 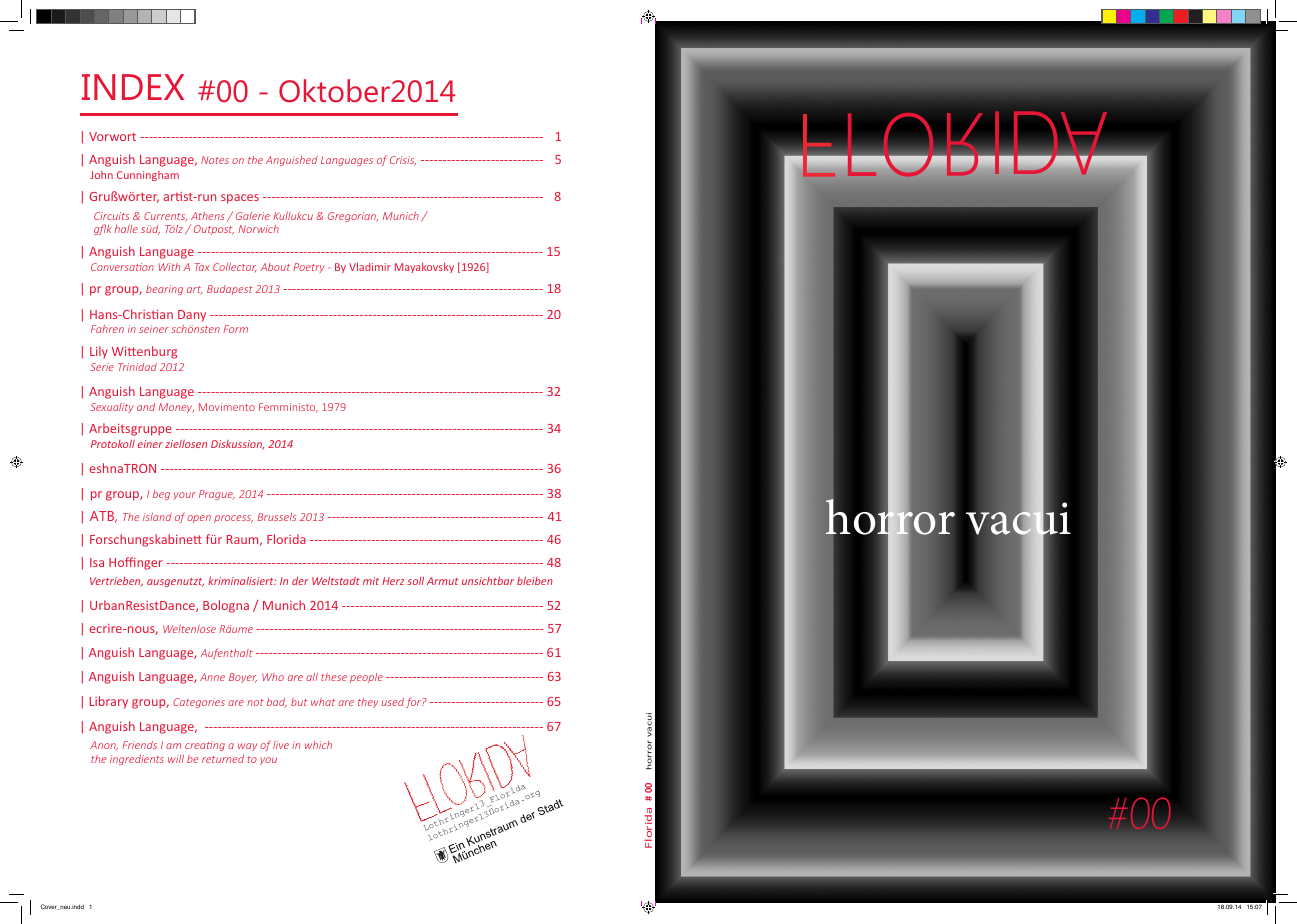 What do you see at coordinates (140, 745) in the screenshot?
I see `Friends` at bounding box center [140, 745].
